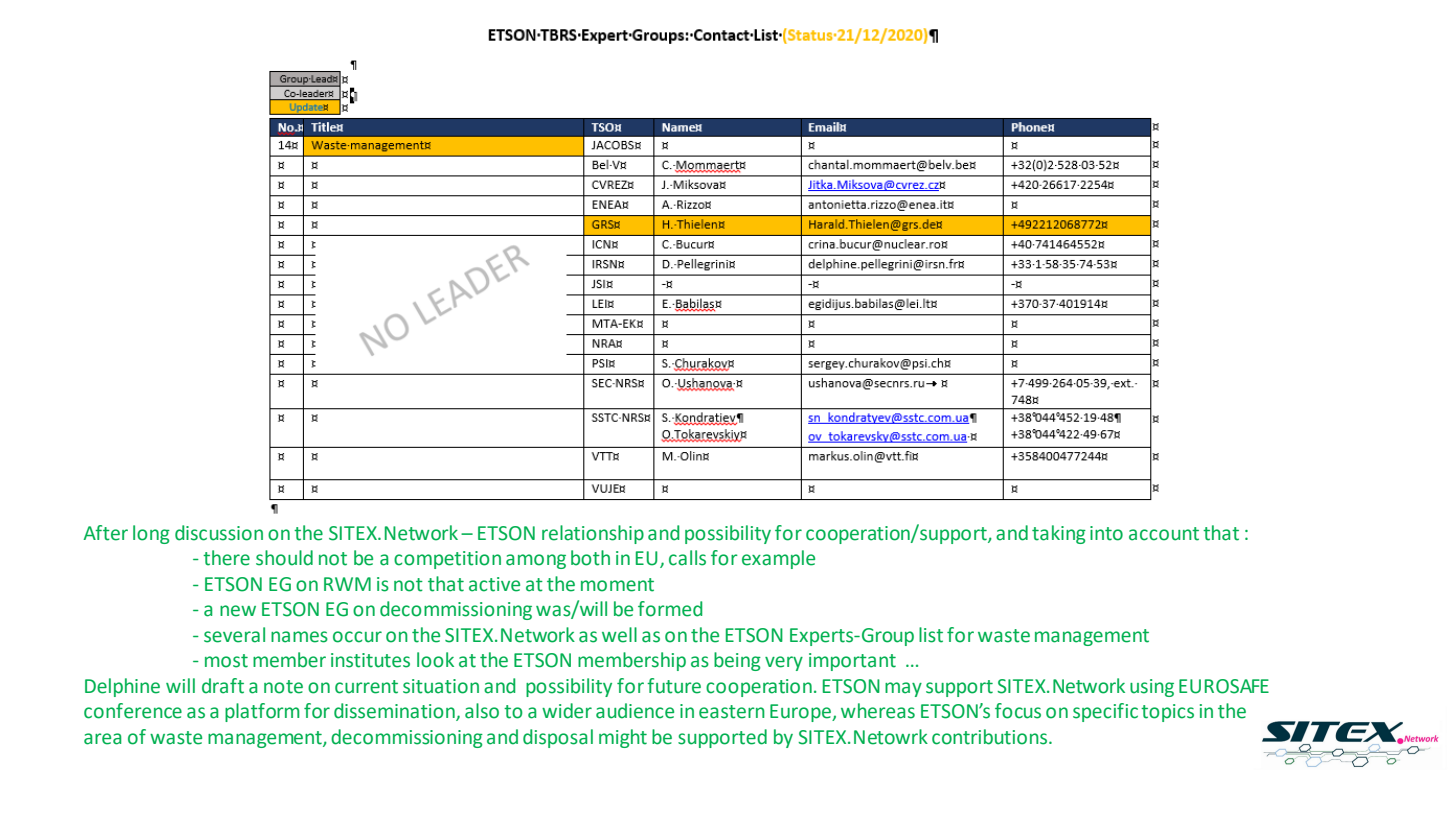  What do you see at coordinates (347, 584) in the document?
I see `RWM` at bounding box center [347, 584].
